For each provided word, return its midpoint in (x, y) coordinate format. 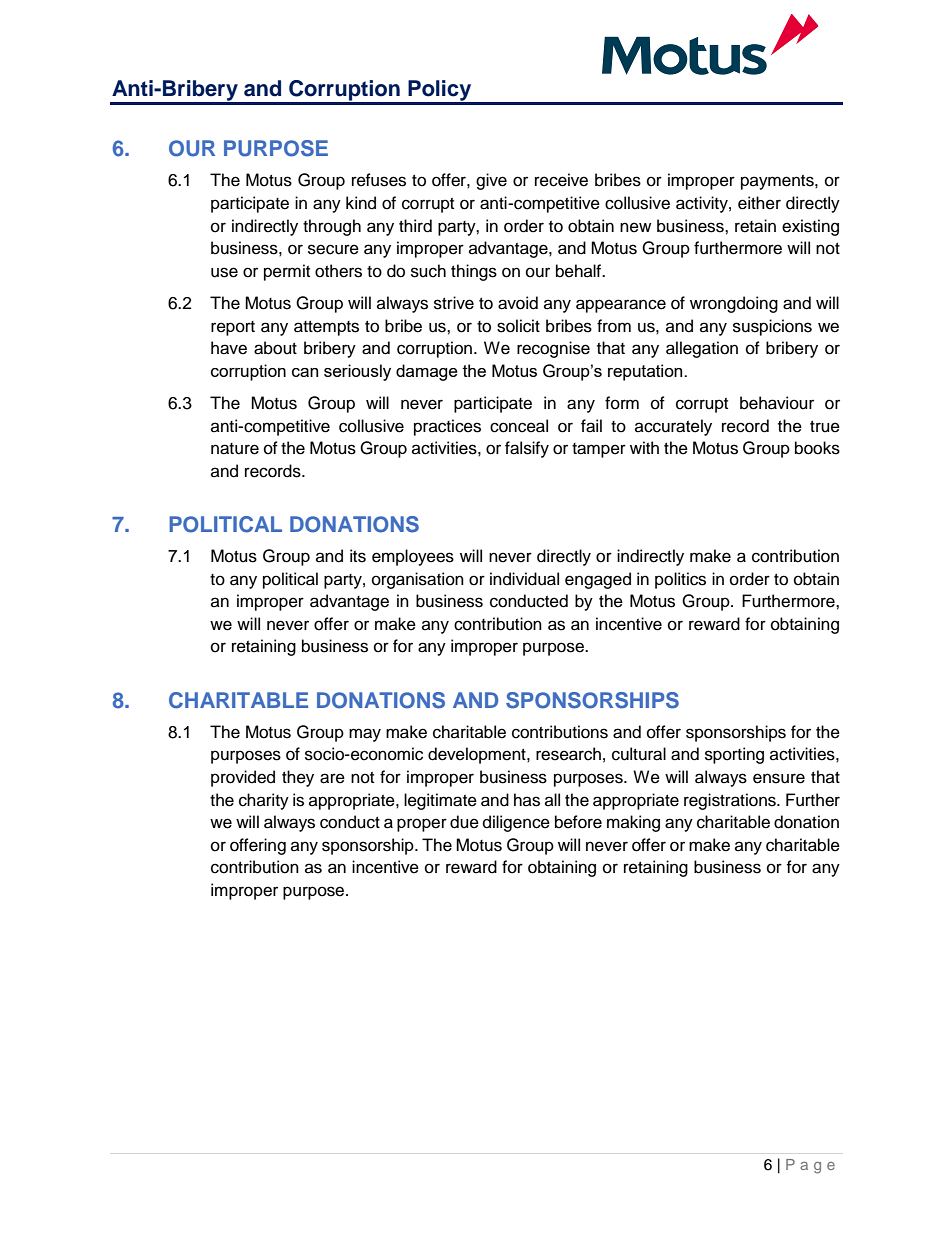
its (358, 556)
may (365, 735)
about (275, 348)
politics (680, 580)
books (817, 448)
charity (264, 801)
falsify (527, 449)
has (527, 800)
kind (361, 203)
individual (524, 579)
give (491, 181)
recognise (553, 349)
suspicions (772, 327)
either (759, 203)
